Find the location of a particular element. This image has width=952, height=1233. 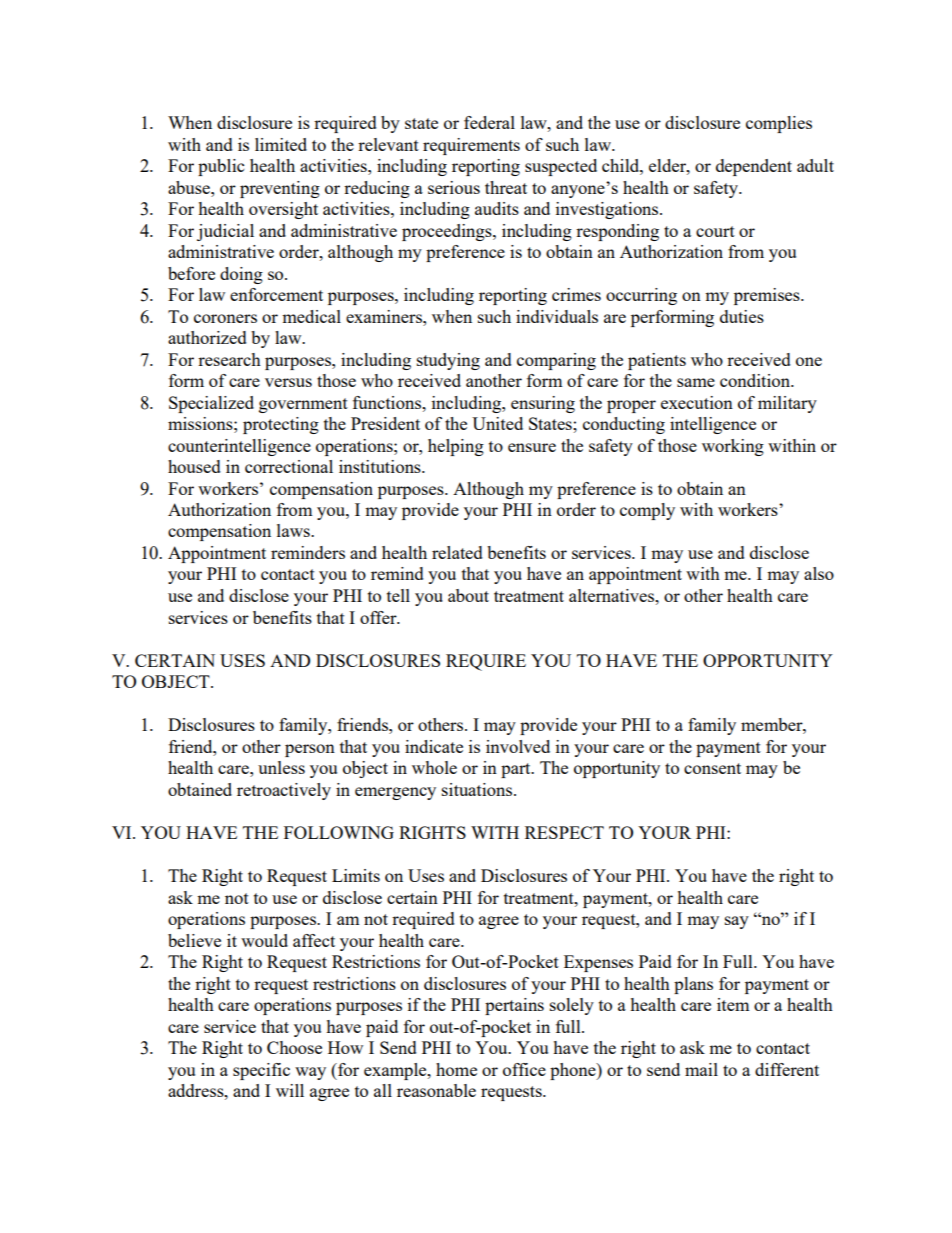

dependent is located at coordinates (754, 167).
